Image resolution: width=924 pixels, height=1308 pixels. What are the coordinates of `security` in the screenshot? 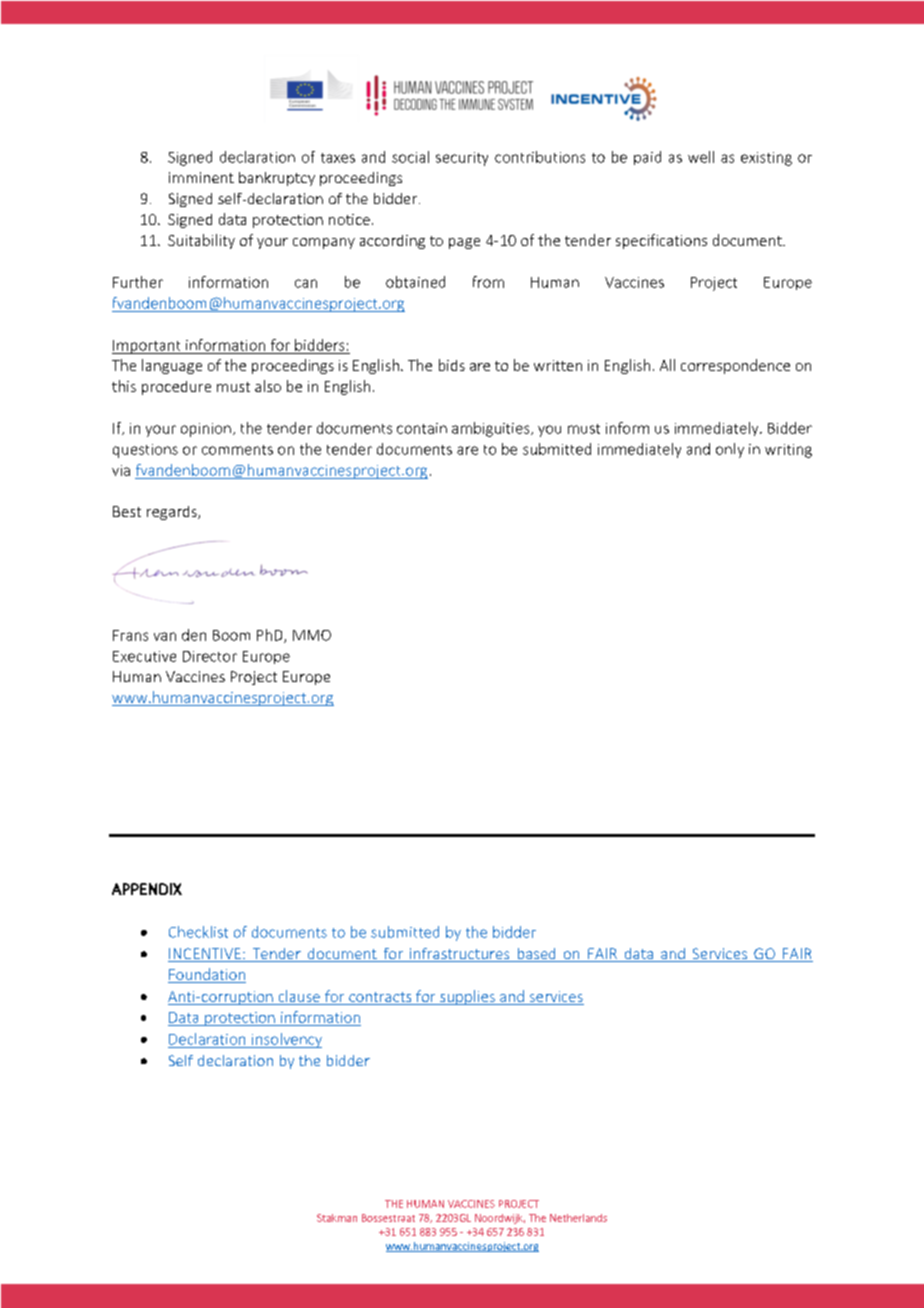 It's located at (462, 159).
